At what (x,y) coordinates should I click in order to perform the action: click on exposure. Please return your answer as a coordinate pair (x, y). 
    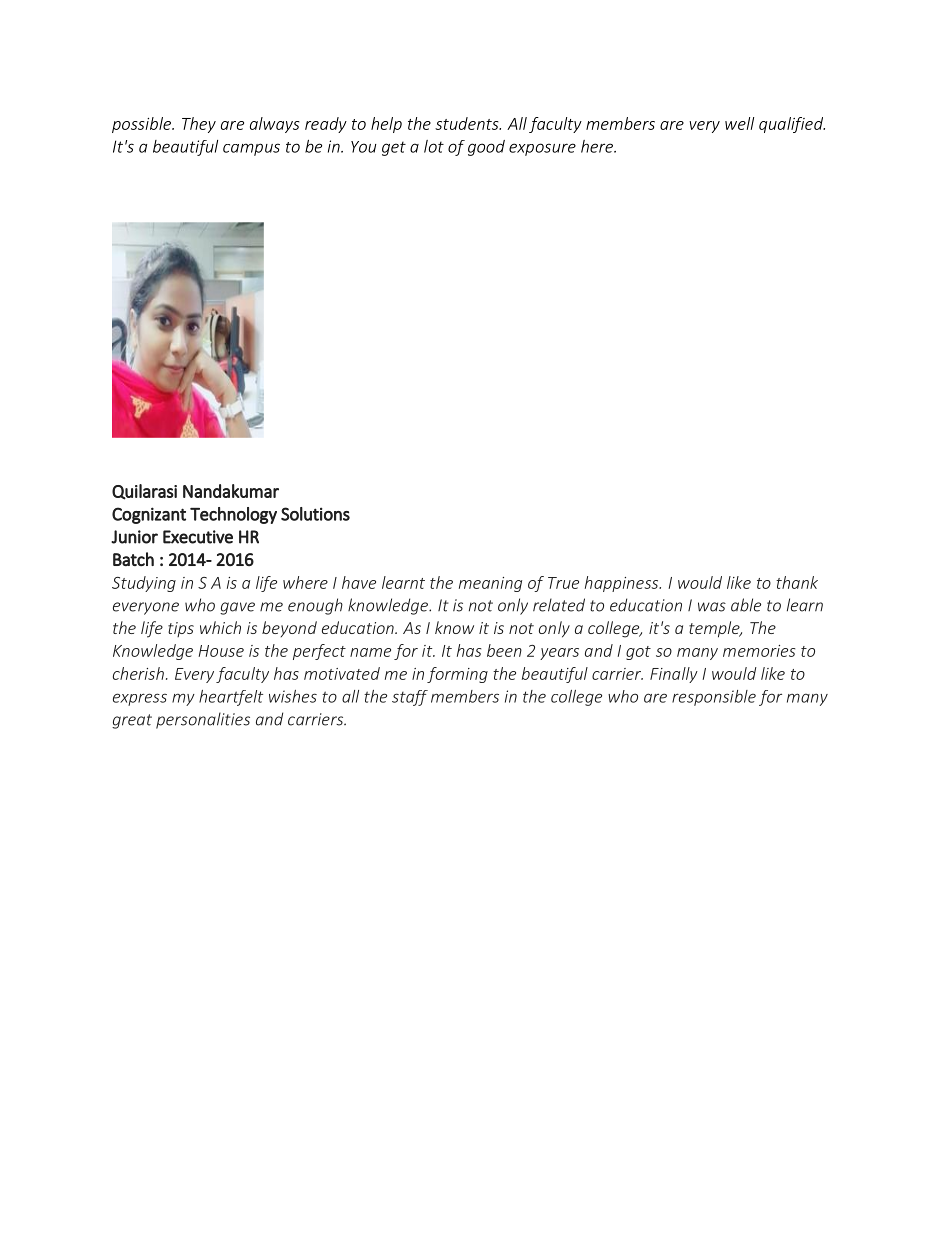
    Looking at the image, I should click on (542, 149).
